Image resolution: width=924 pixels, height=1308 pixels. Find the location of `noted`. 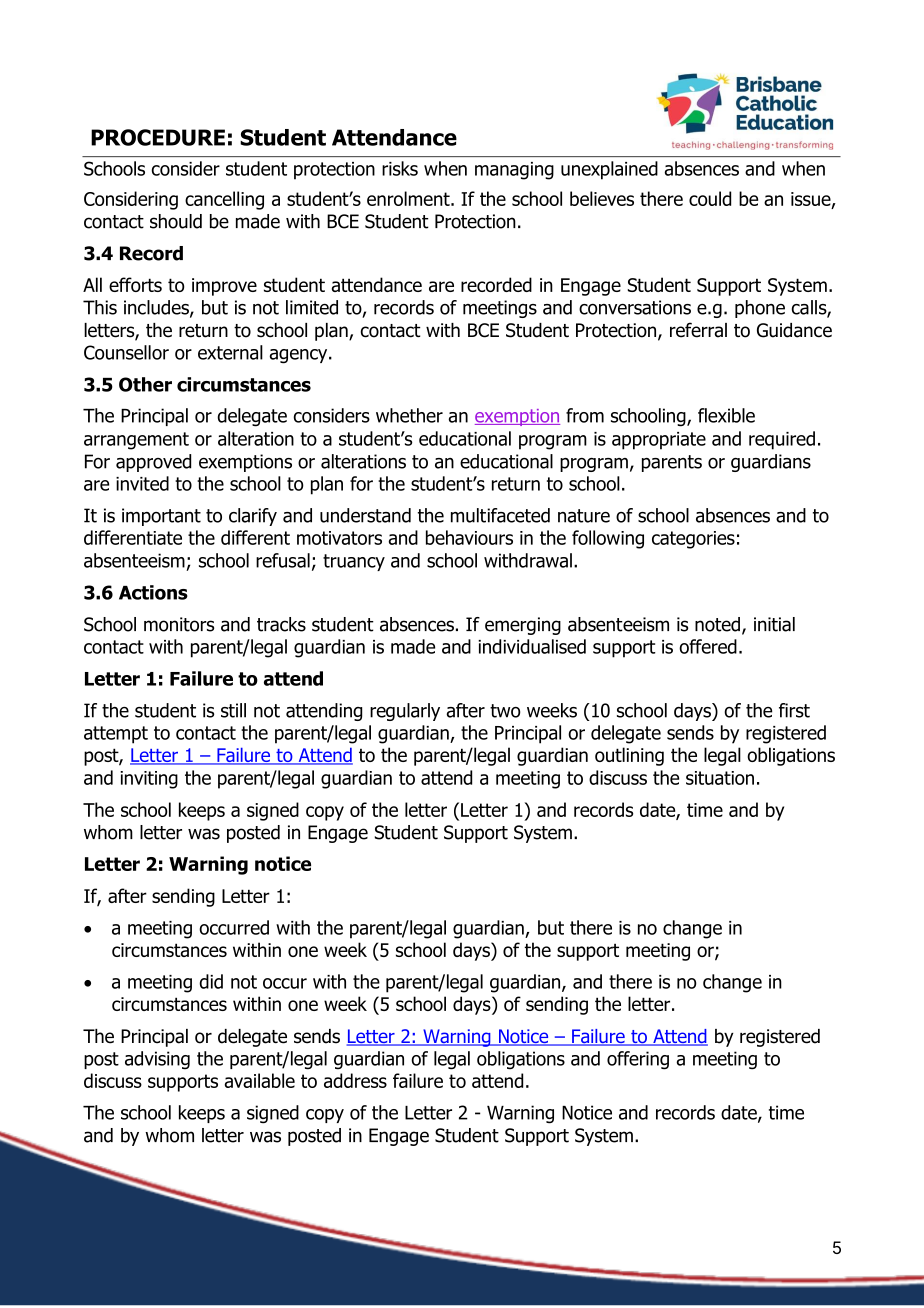

noted is located at coordinates (717, 624).
